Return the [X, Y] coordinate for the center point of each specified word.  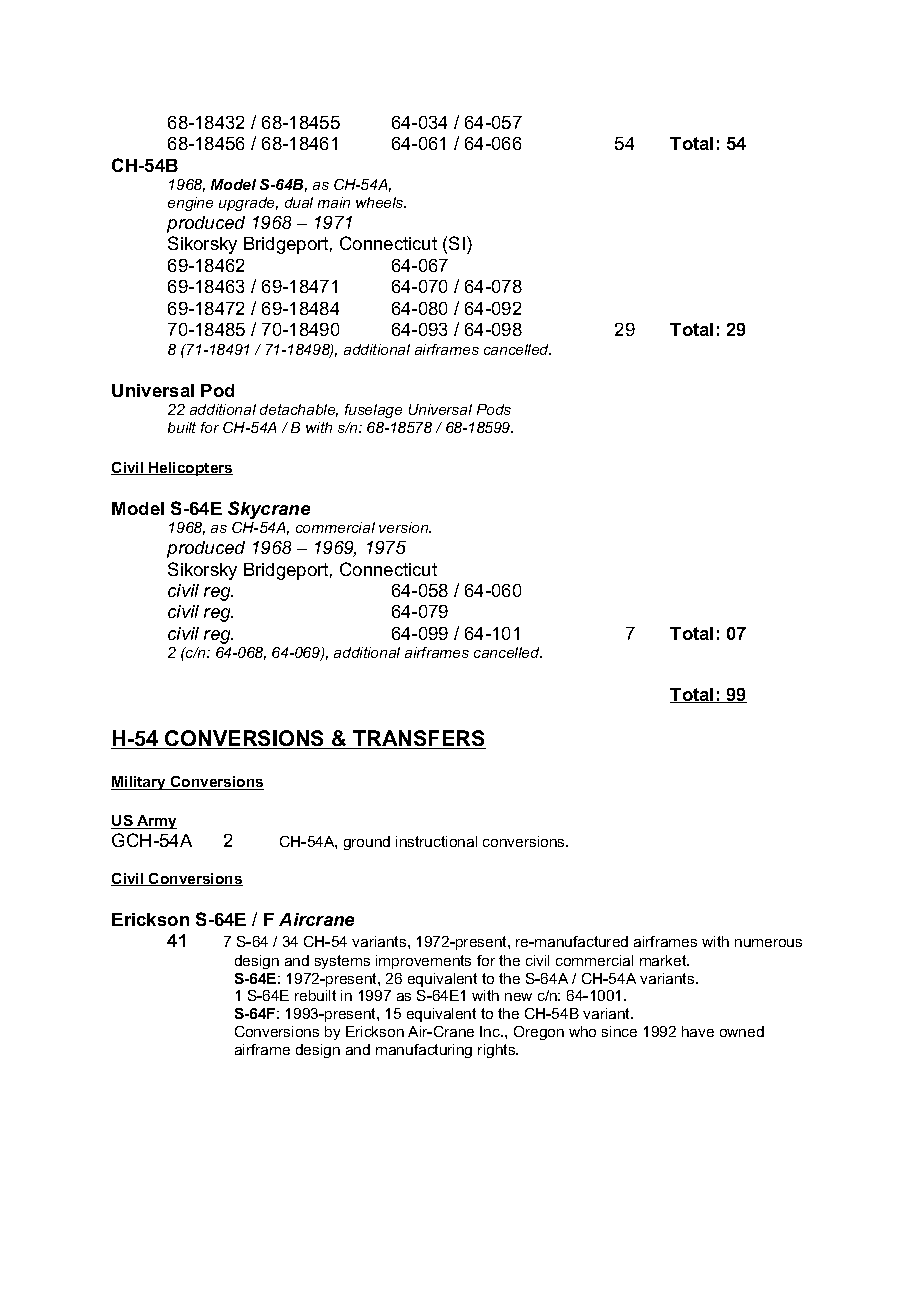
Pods [494, 409]
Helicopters [190, 469]
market [664, 960]
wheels [381, 202]
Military [139, 783]
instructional [436, 841]
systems [342, 962]
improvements [423, 962]
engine [190, 204]
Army [156, 822]
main [334, 202]
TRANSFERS [418, 739]
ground [367, 843]
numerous [768, 943]
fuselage [373, 411]
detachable [299, 410]
